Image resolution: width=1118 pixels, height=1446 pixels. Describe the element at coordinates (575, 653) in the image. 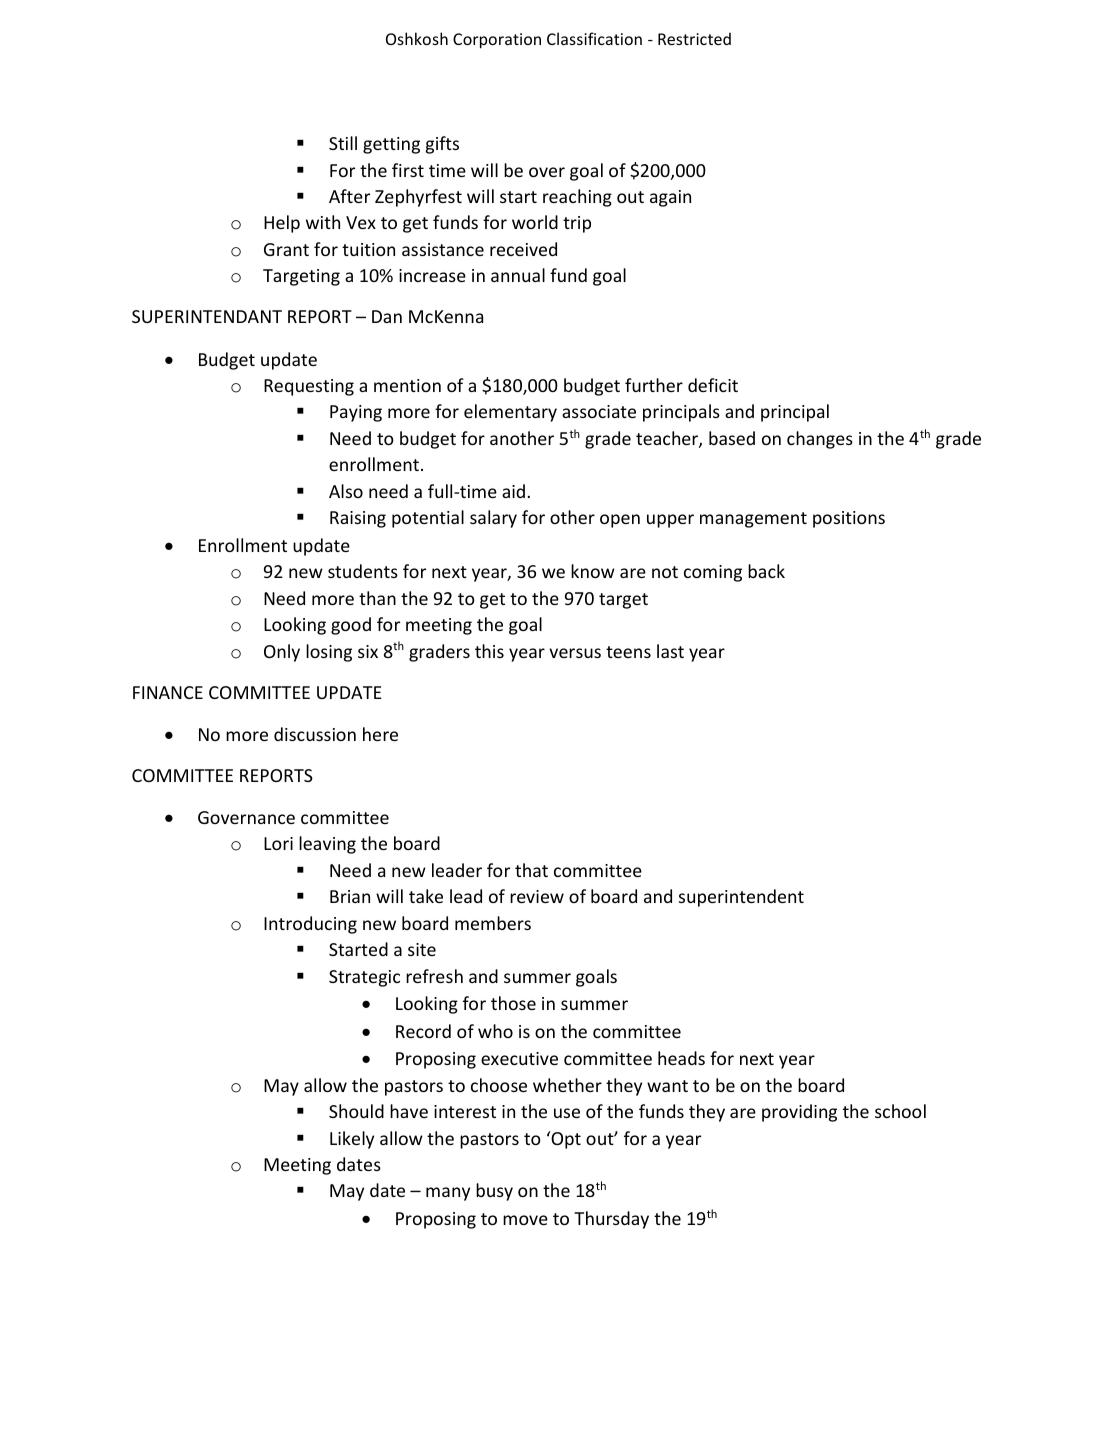

I see `versus` at that location.
